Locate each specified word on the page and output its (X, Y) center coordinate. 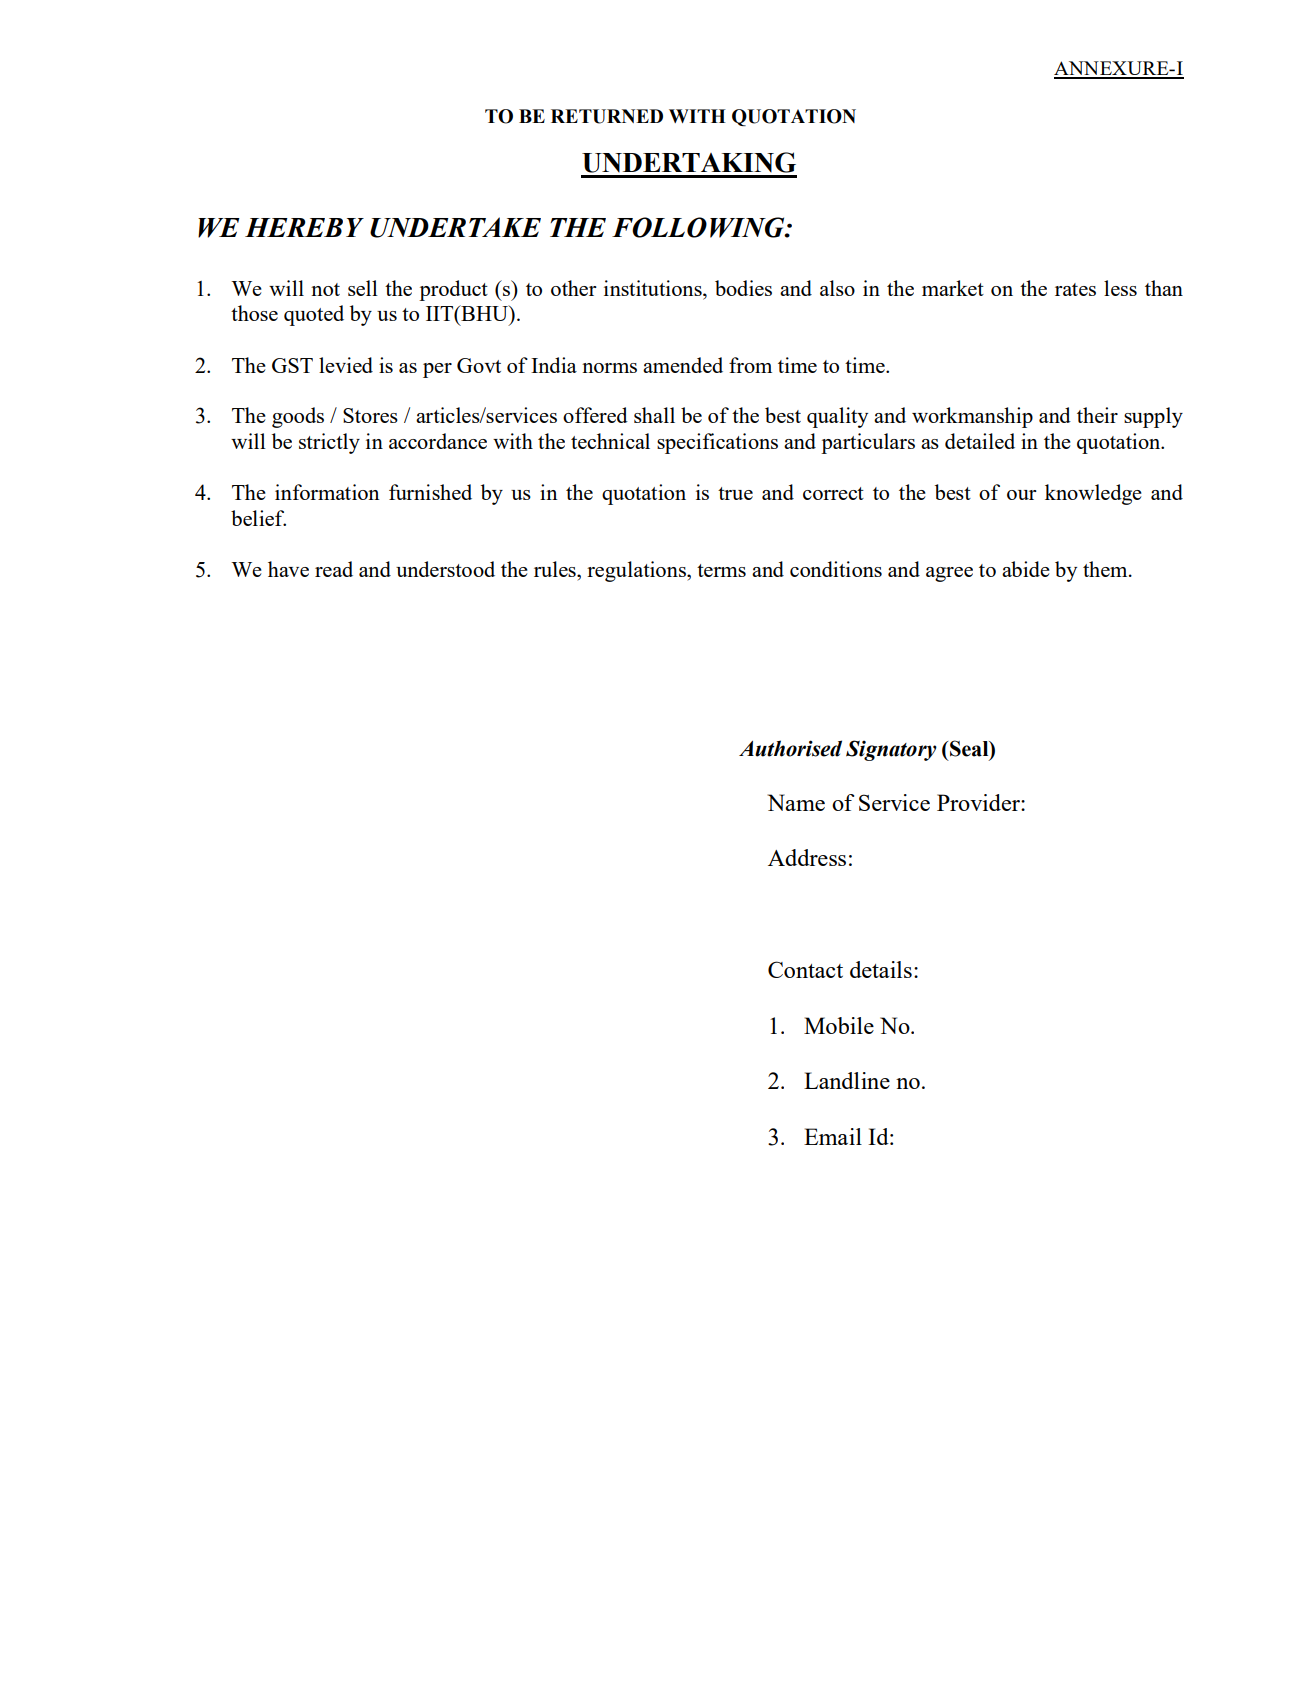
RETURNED (607, 116)
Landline (847, 1080)
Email (833, 1136)
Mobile (839, 1025)
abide (1026, 569)
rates (1075, 289)
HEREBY (304, 227)
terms (721, 570)
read (334, 569)
